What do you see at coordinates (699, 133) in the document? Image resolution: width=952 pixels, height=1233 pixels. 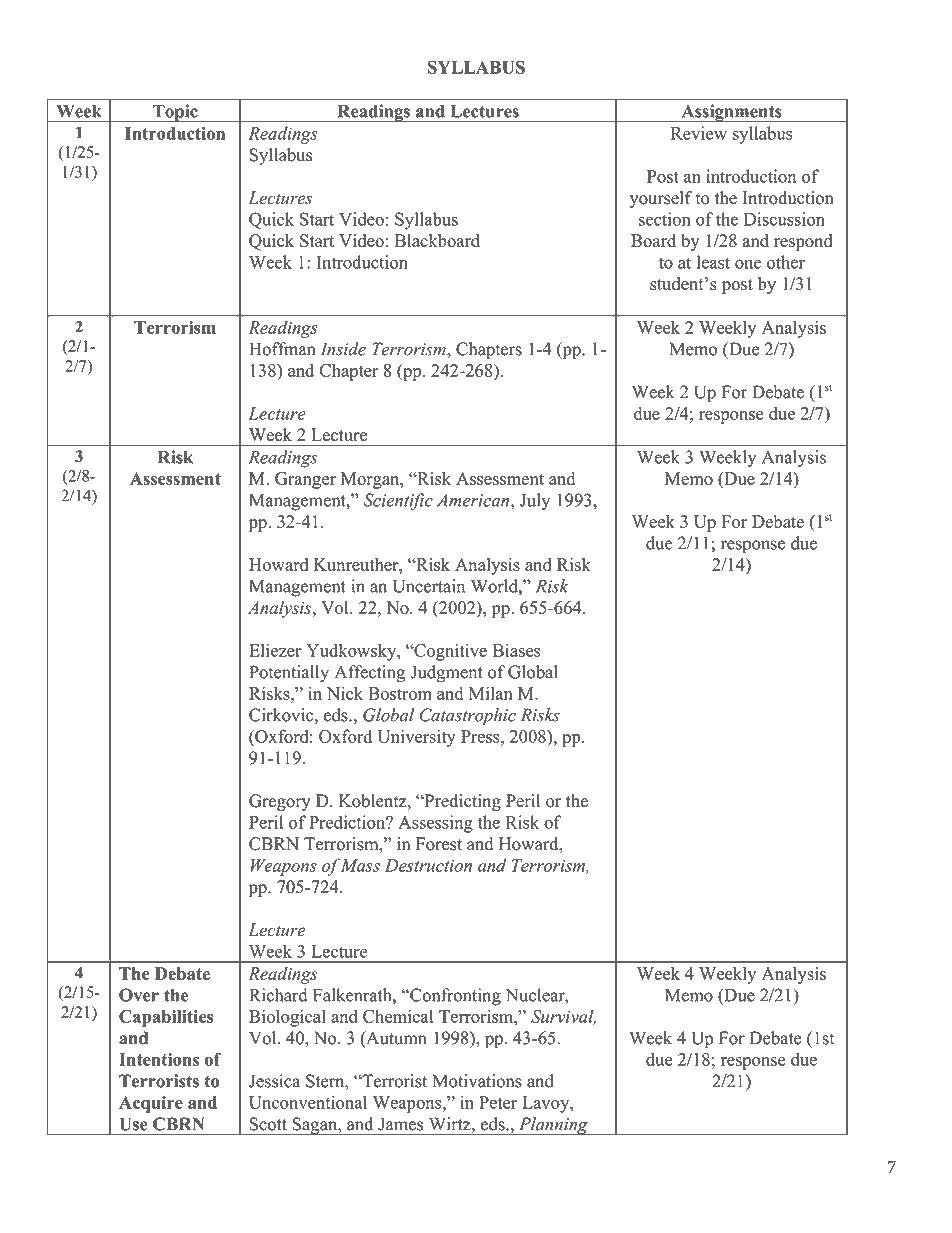 I see `Review` at bounding box center [699, 133].
